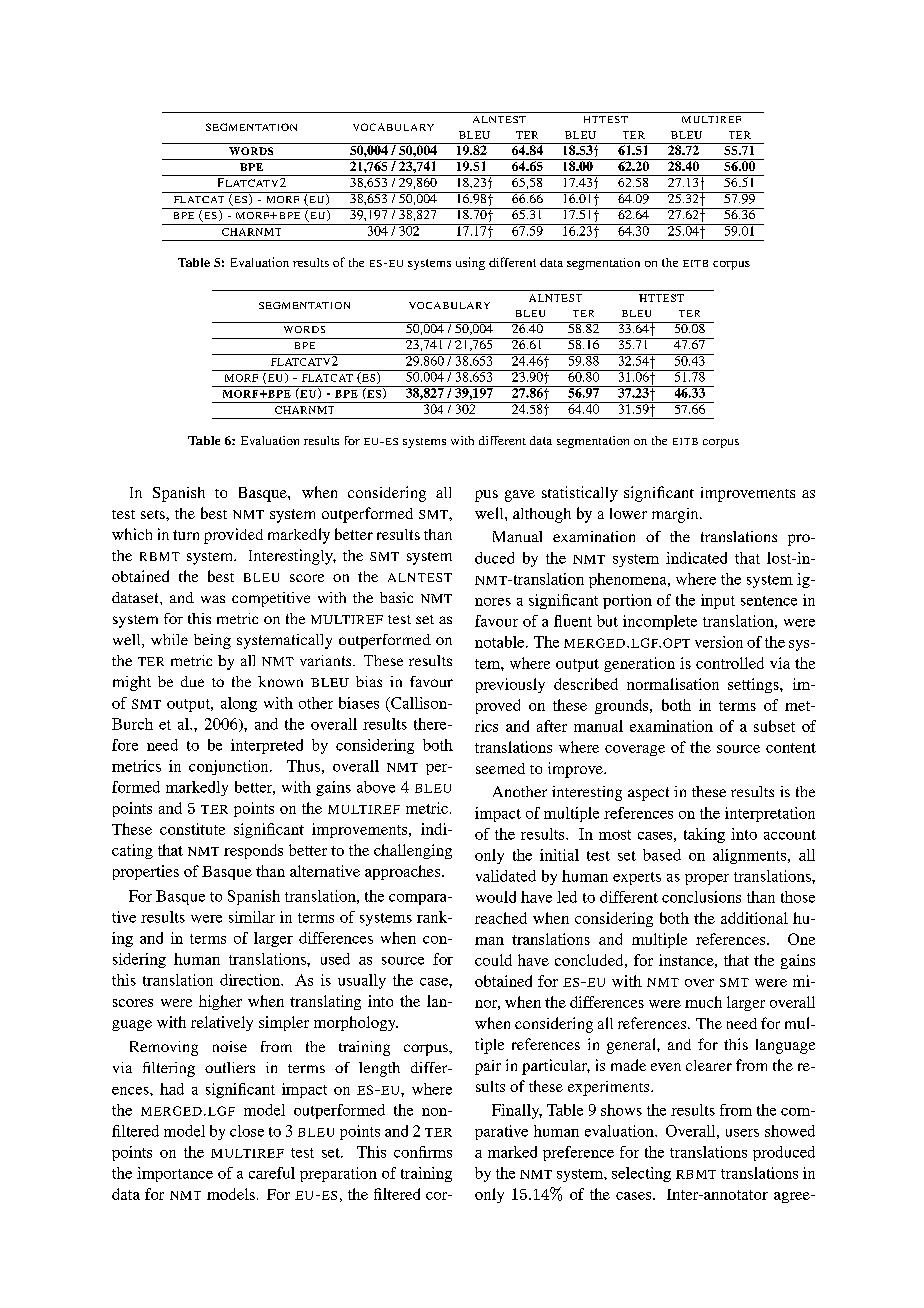 This document has width=924, height=1308. What do you see at coordinates (233, 536) in the document?
I see `provided` at bounding box center [233, 536].
